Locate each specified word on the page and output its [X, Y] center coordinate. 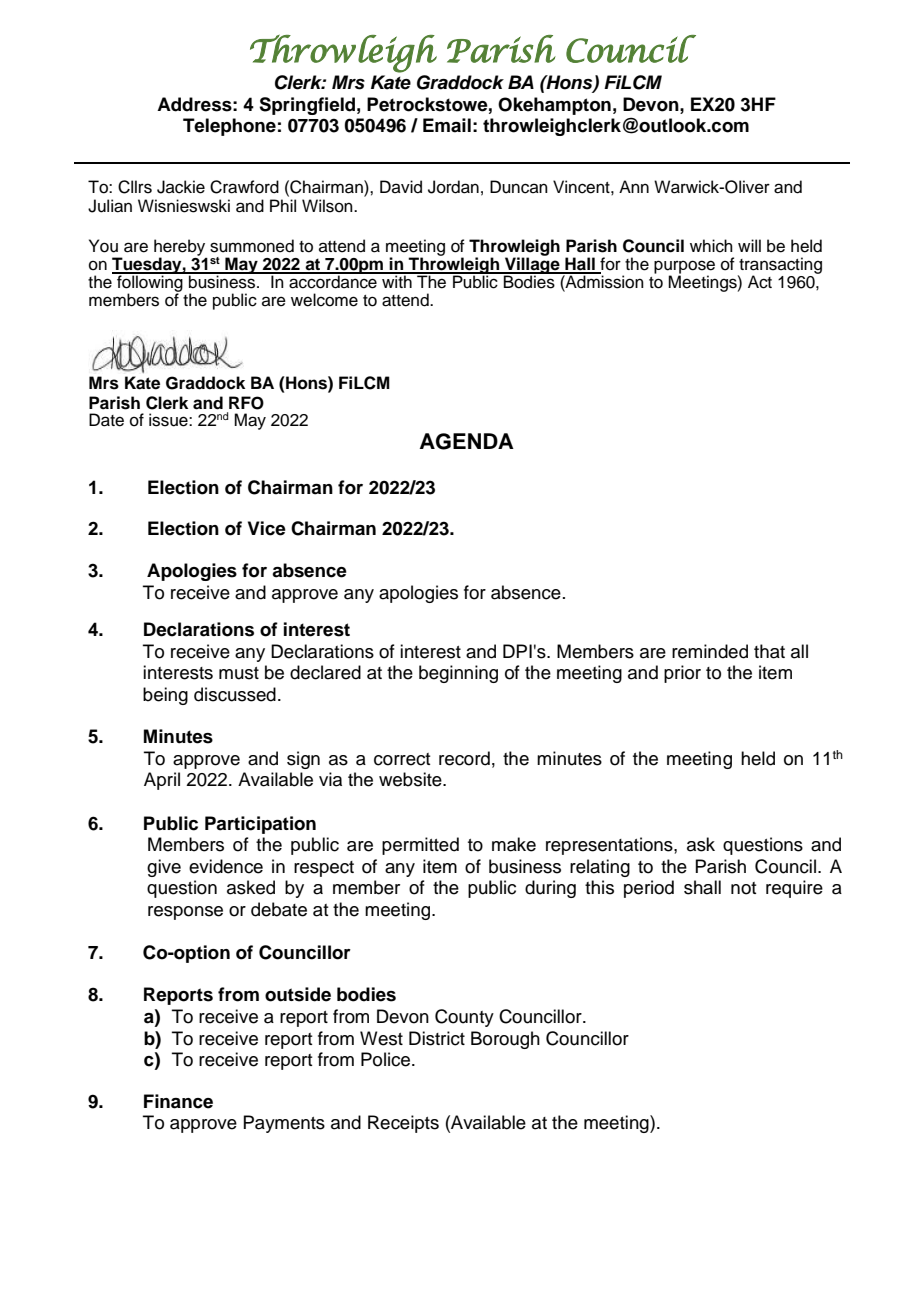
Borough [505, 1040]
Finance [178, 1101]
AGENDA [467, 441]
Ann [634, 186]
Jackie [181, 187]
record [464, 758]
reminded [710, 651]
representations [610, 846]
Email [447, 125]
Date [106, 420]
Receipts [403, 1124]
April [162, 781]
